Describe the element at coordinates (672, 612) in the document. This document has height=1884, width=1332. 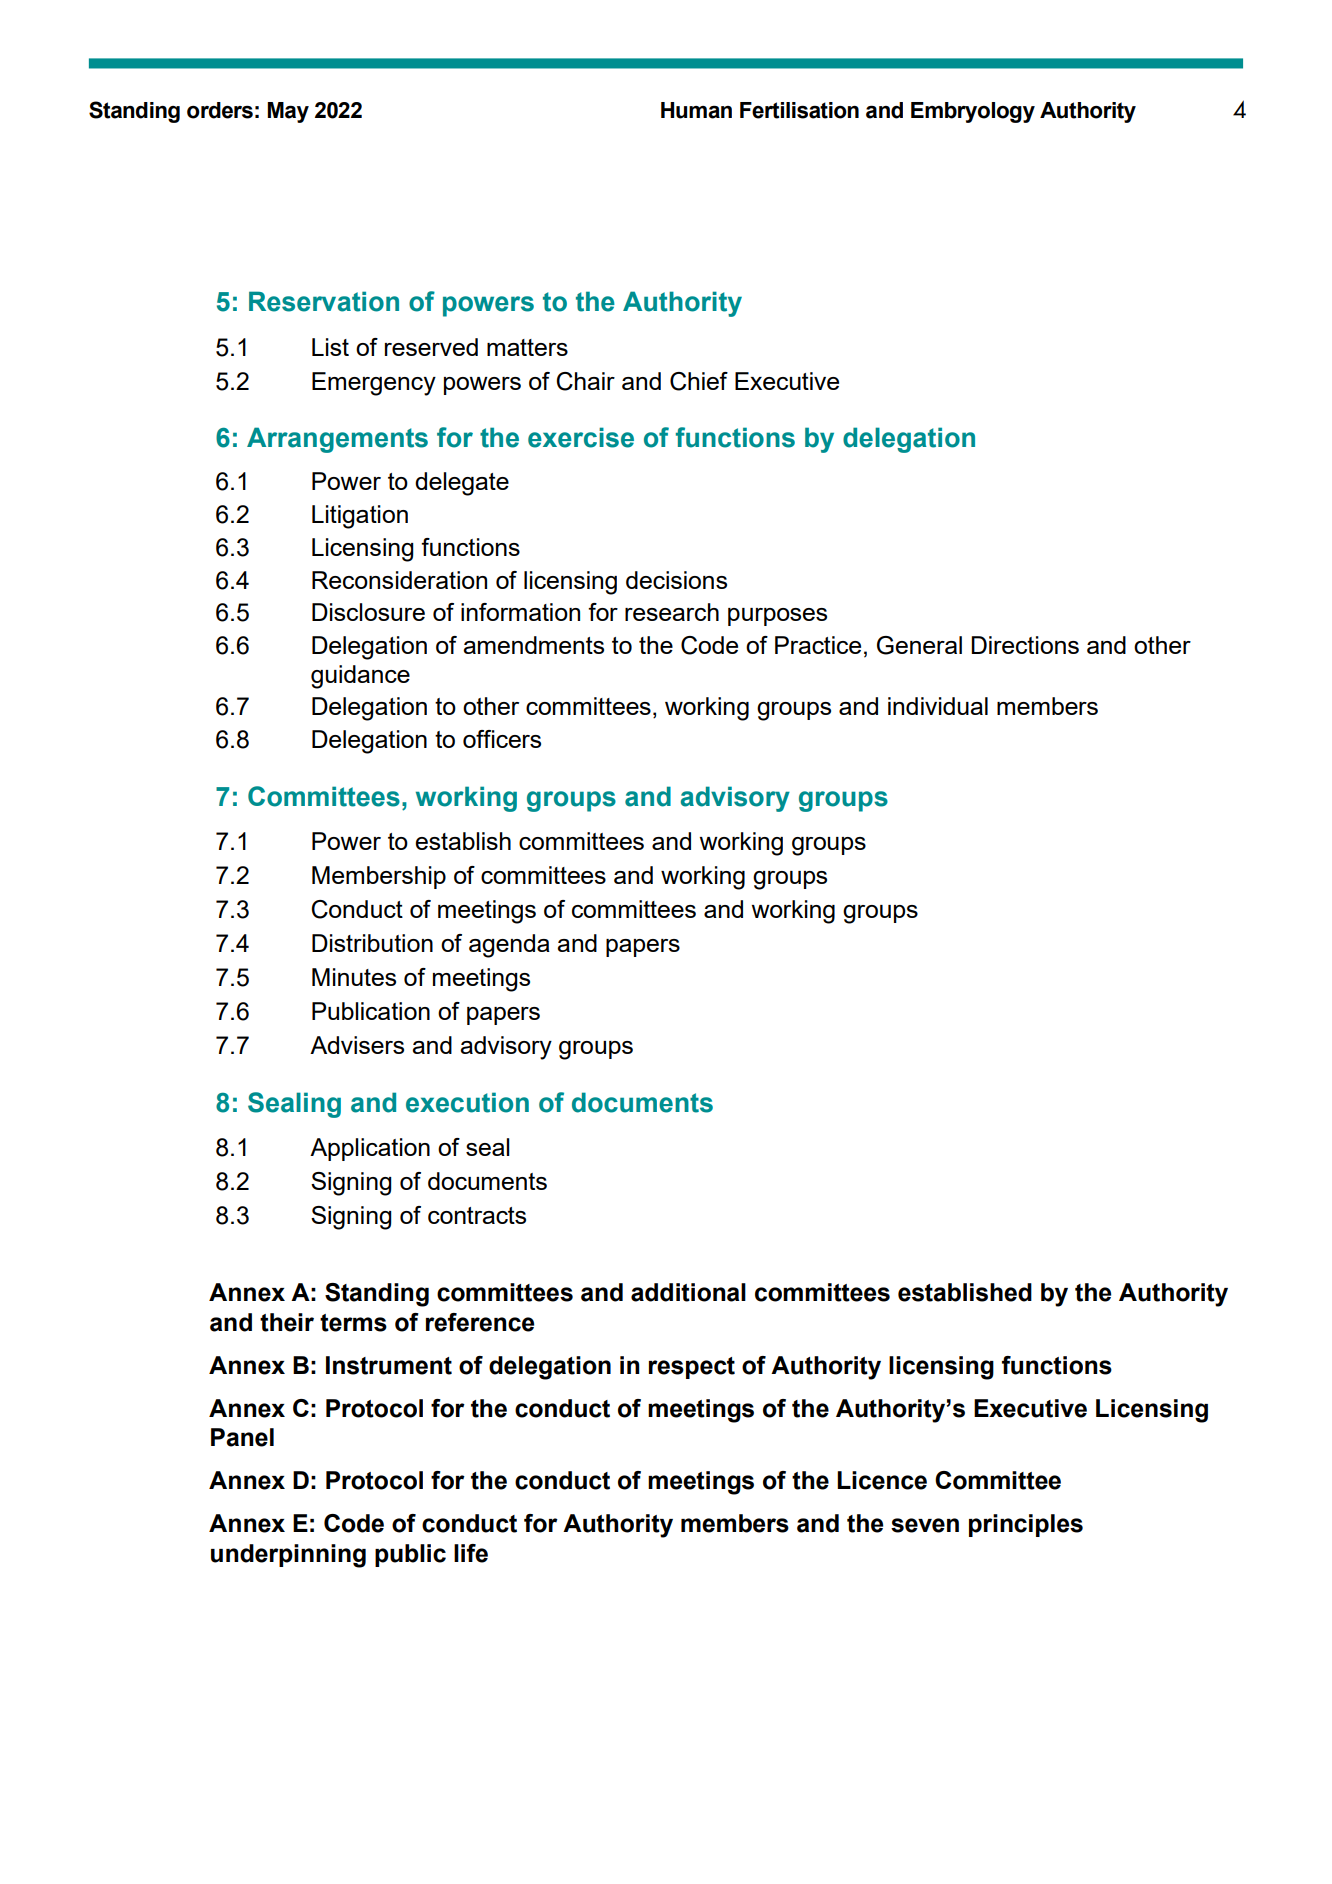
I see `research` at that location.
